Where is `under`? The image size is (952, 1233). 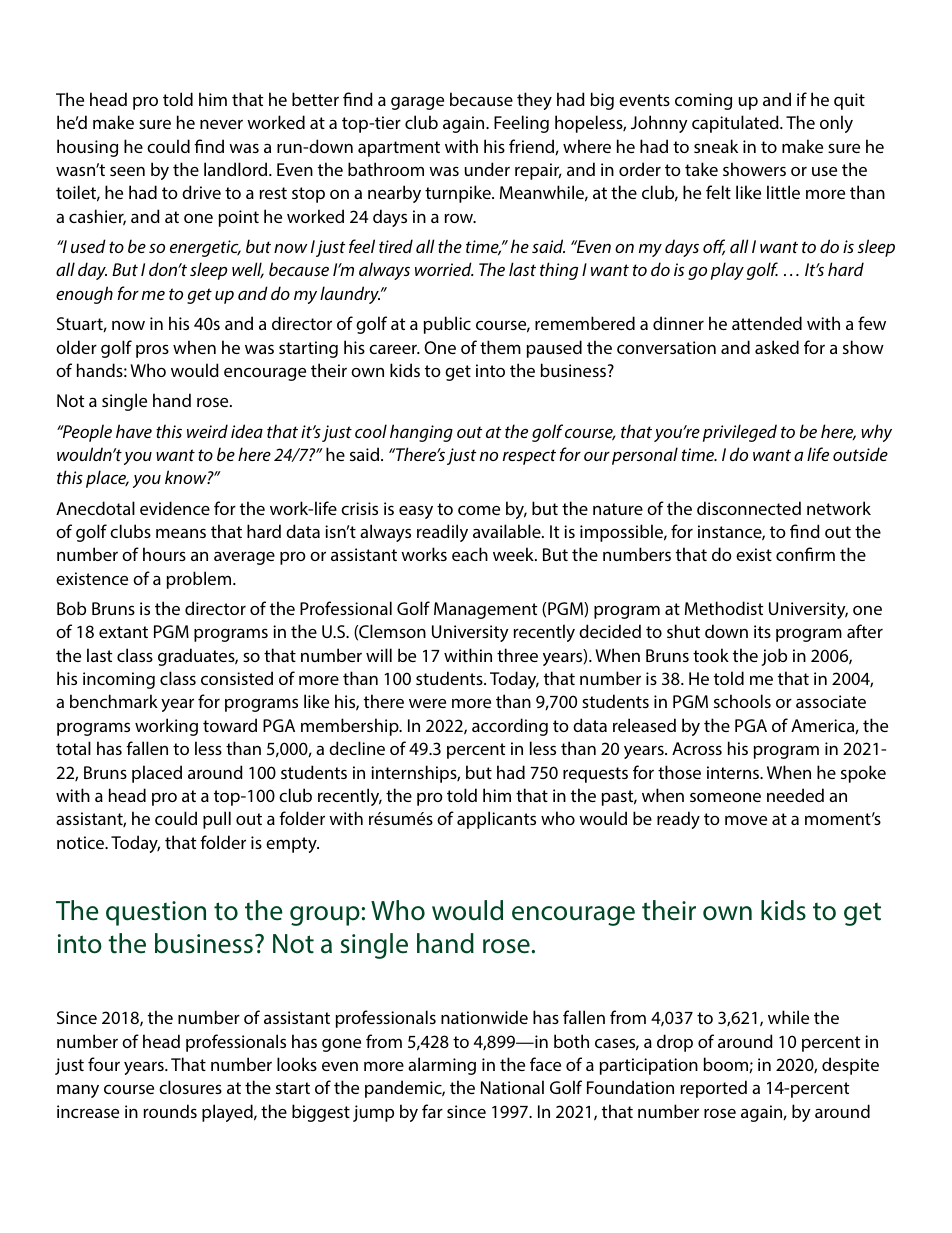 under is located at coordinates (487, 169).
